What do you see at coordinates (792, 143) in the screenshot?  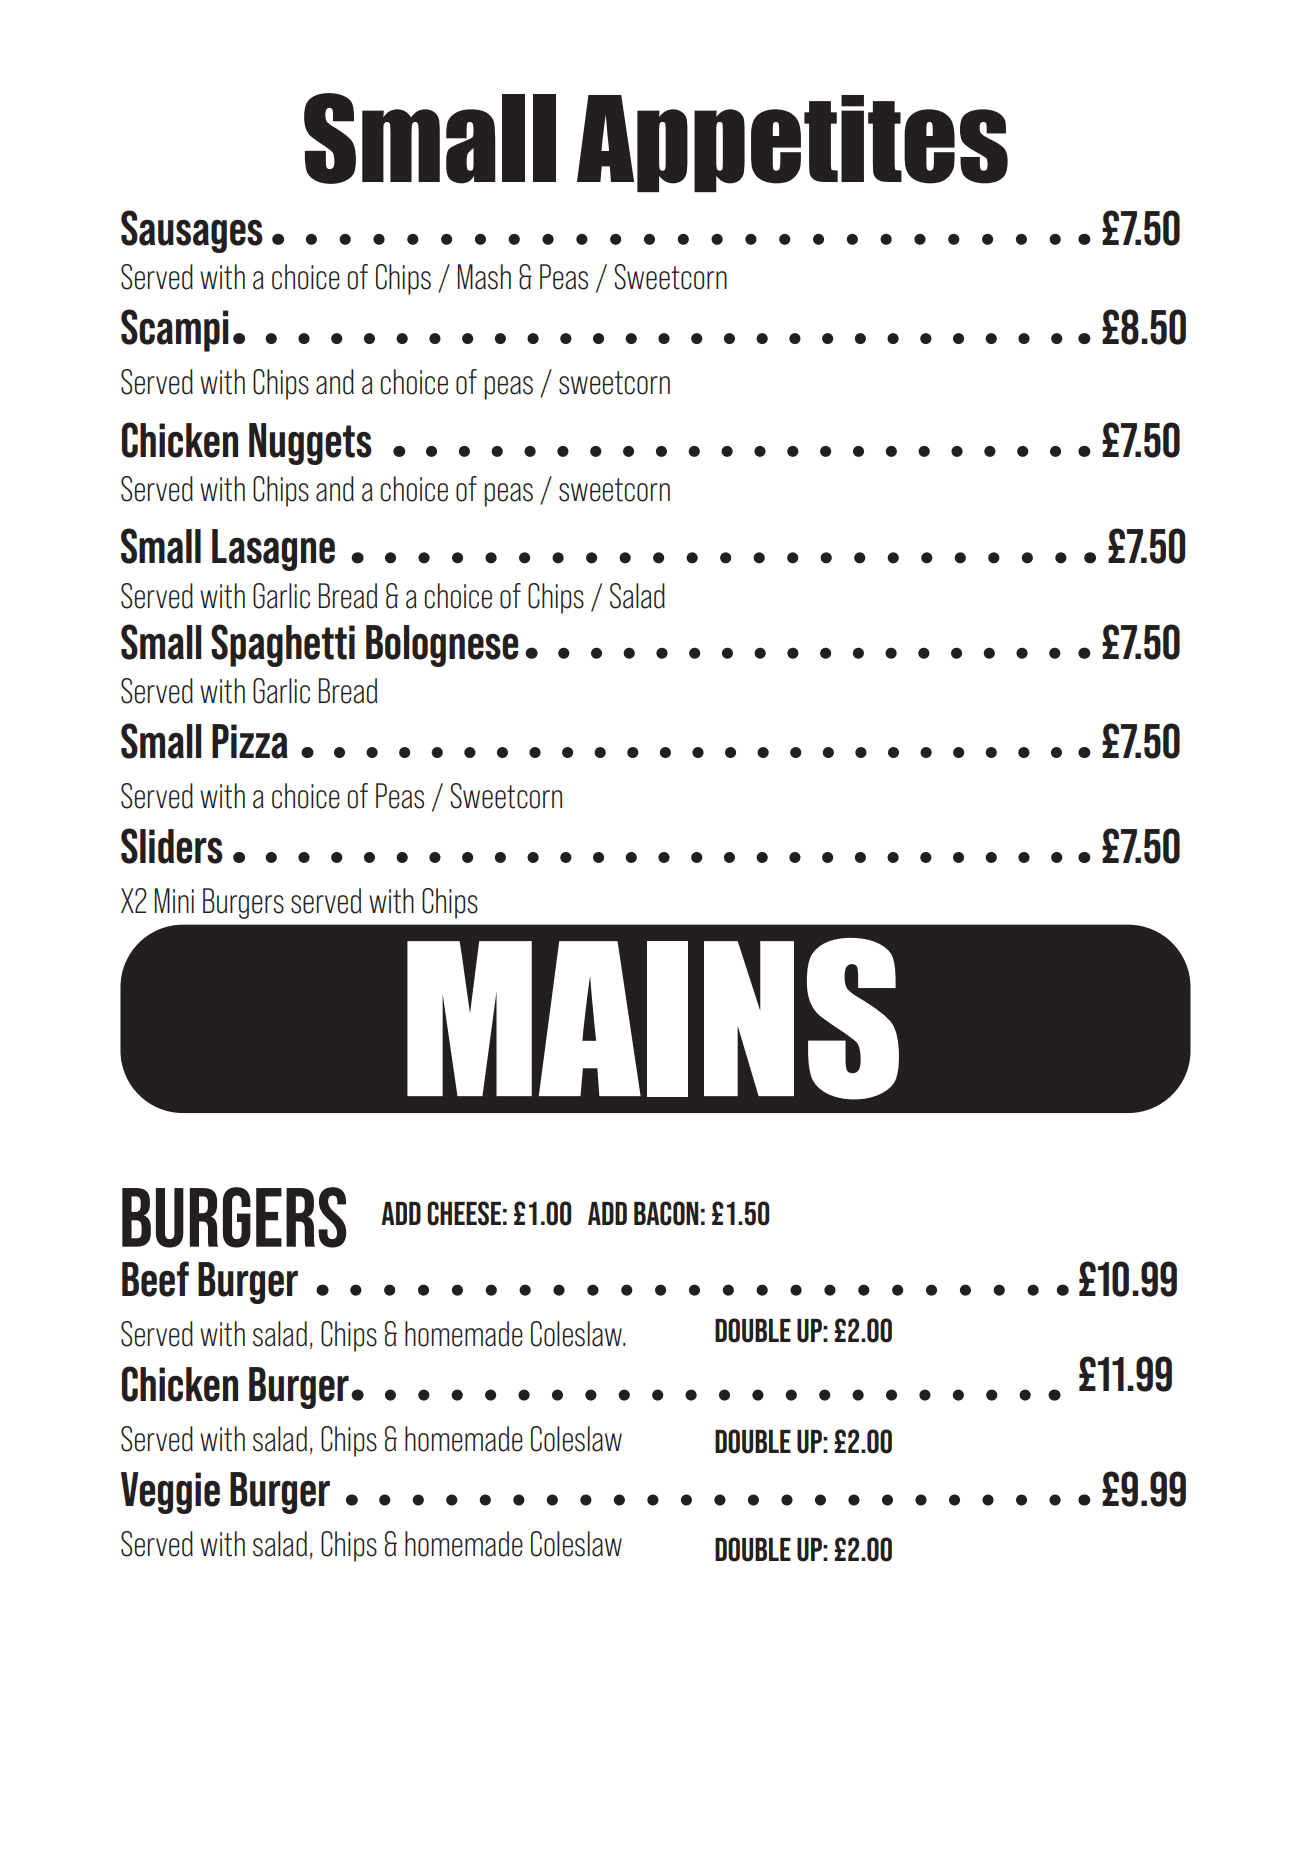 I see `Appetites` at bounding box center [792, 143].
